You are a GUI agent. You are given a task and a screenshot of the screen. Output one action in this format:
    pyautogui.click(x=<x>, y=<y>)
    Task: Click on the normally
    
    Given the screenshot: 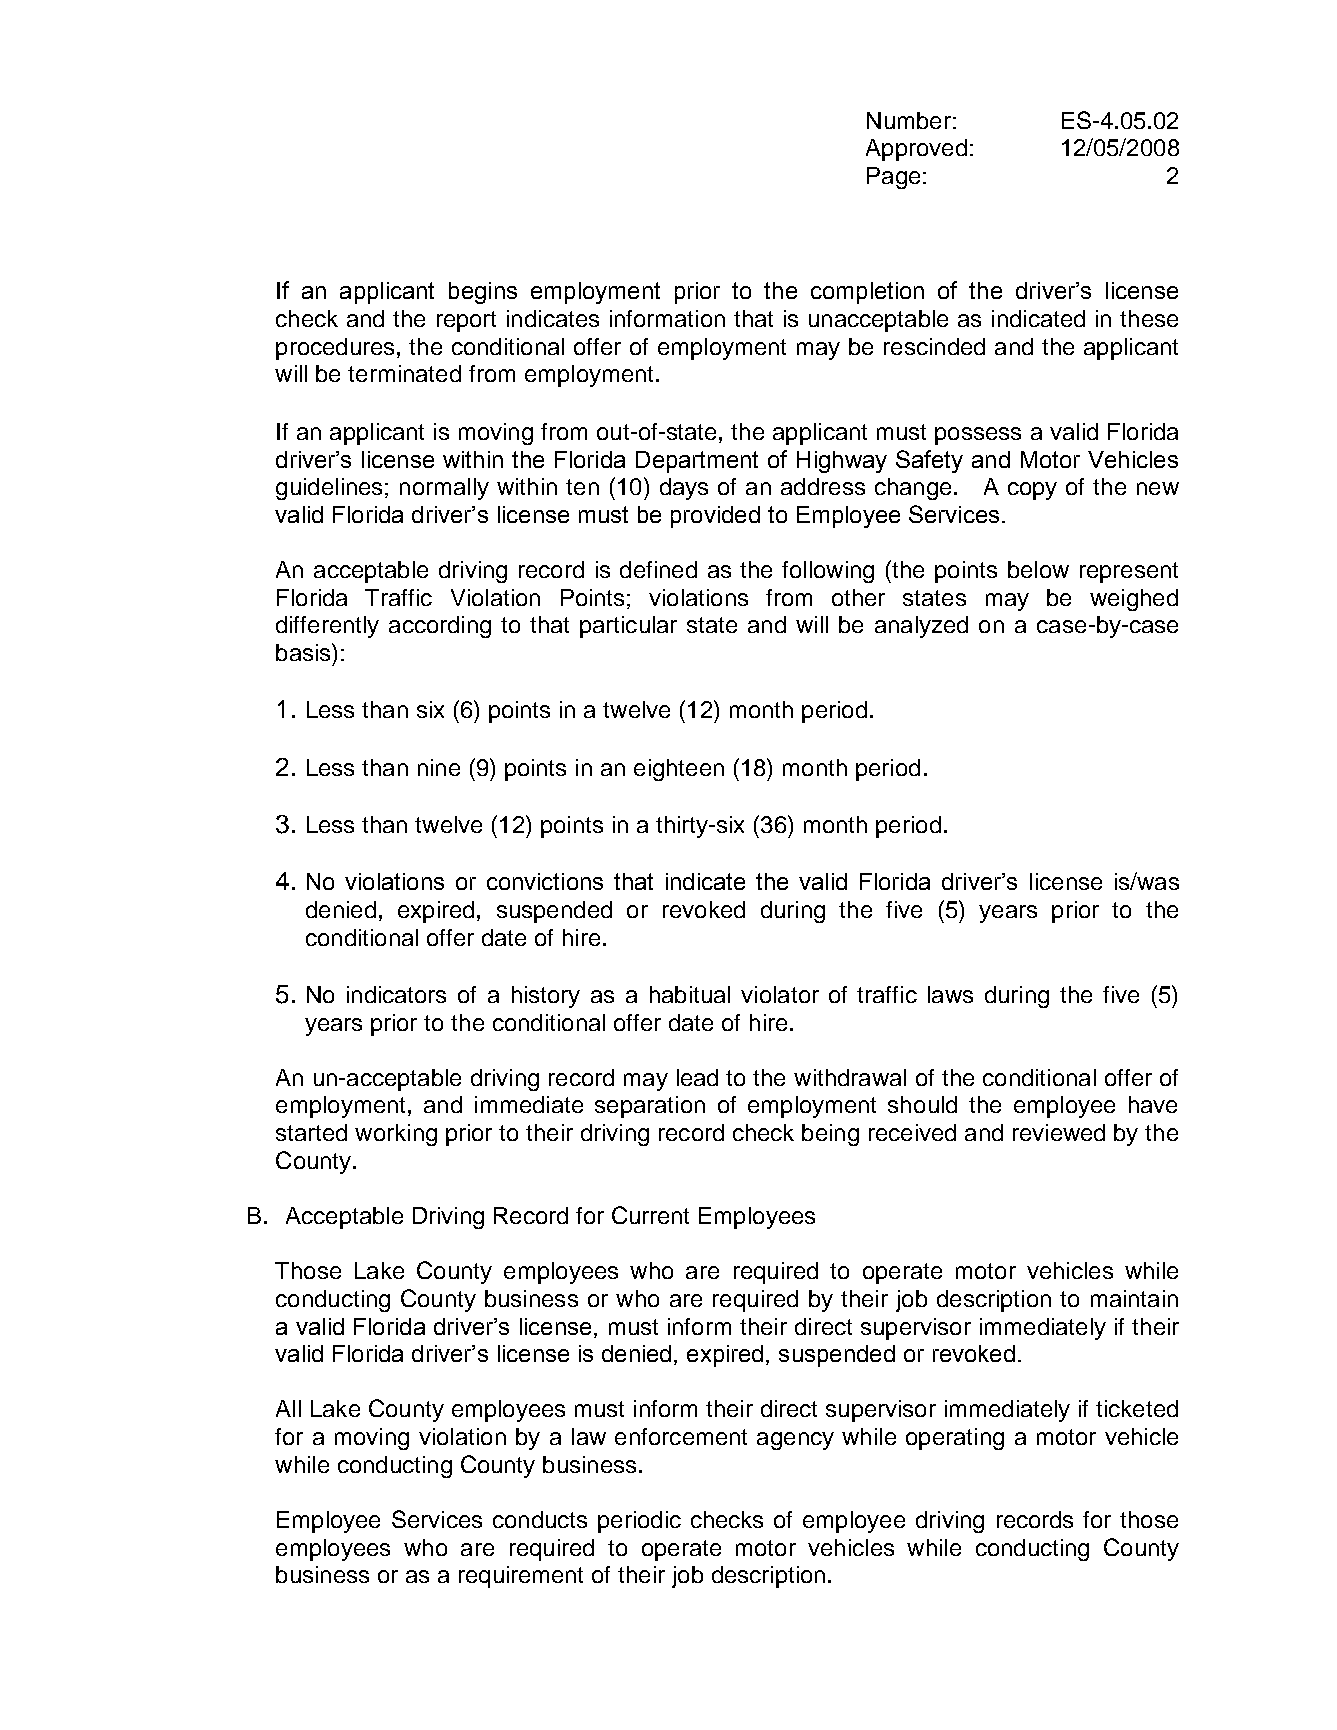 What is the action you would take?
    pyautogui.click(x=444, y=489)
